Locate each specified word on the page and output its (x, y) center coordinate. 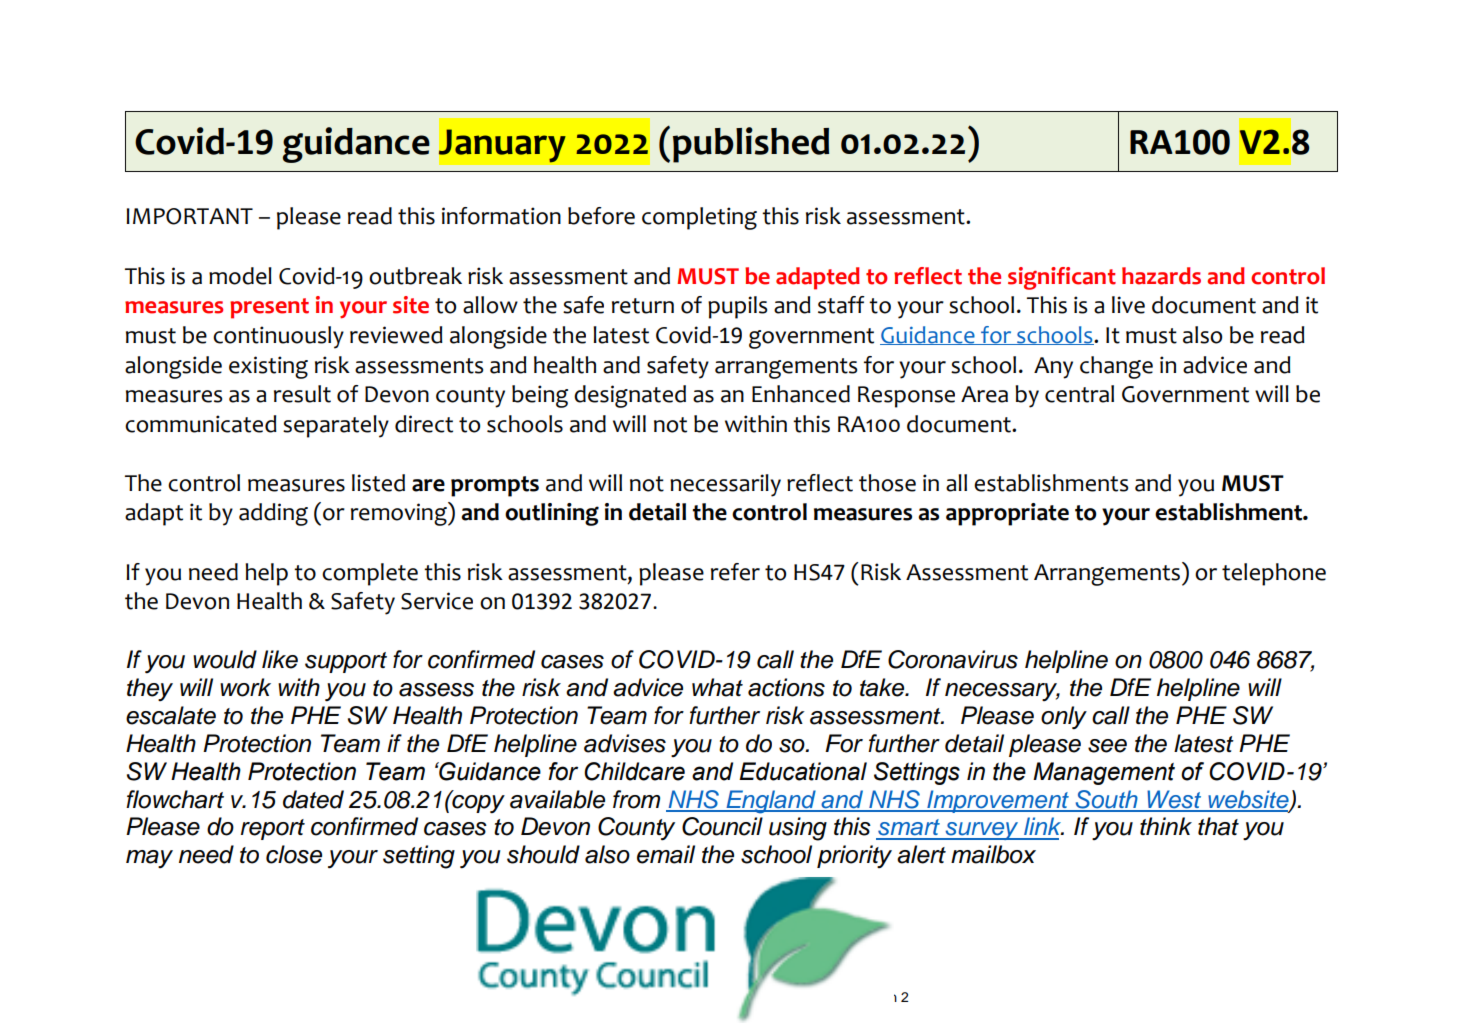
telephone (1274, 574)
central (1079, 394)
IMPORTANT (189, 216)
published (751, 145)
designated (630, 396)
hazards (1161, 276)
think (1166, 826)
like (280, 659)
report (273, 829)
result (302, 394)
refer (735, 572)
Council (722, 826)
